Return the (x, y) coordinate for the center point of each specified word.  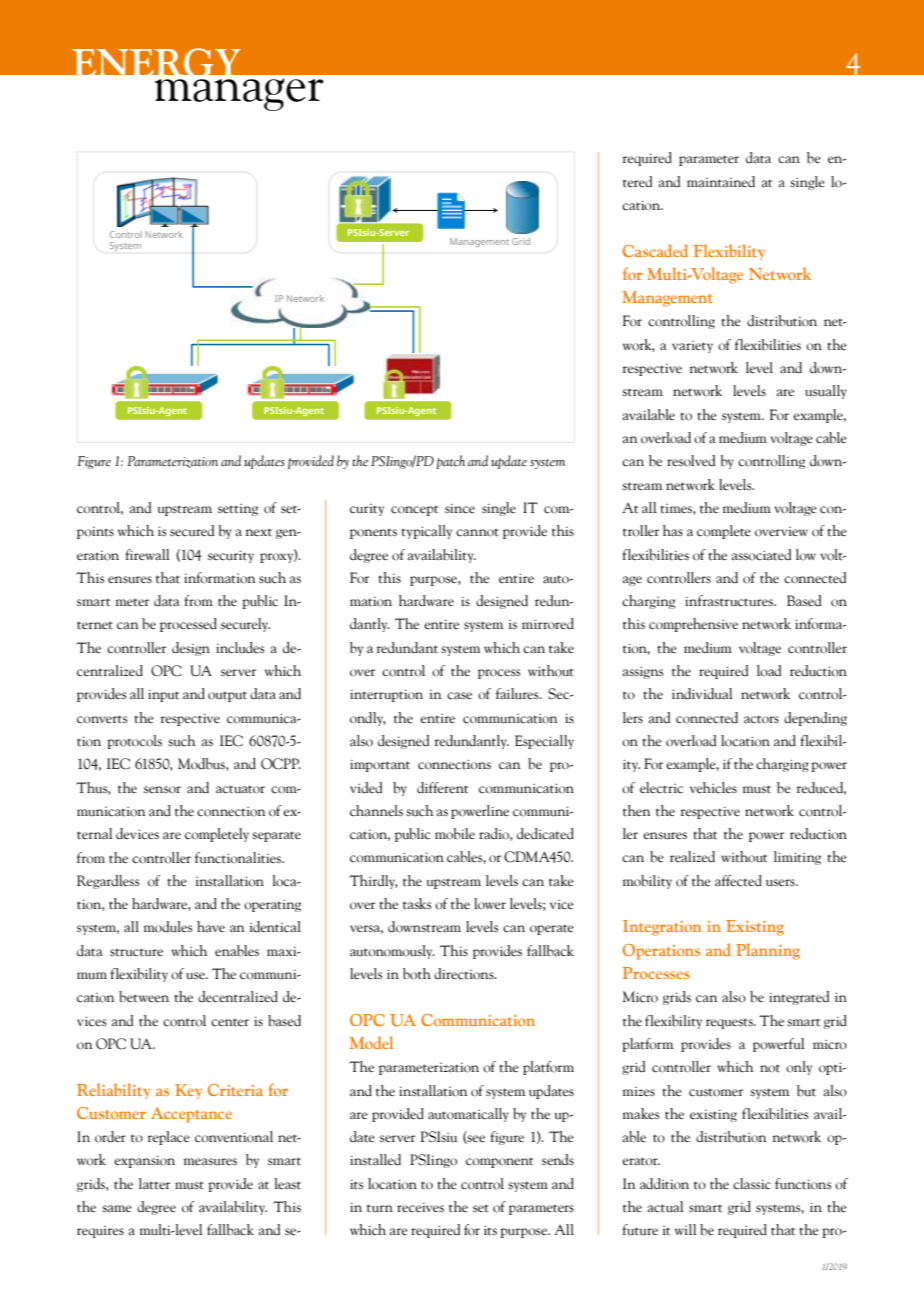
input (163, 695)
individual (702, 694)
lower (490, 904)
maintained (721, 182)
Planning (768, 951)
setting (238, 510)
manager (239, 94)
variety (692, 347)
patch (450, 462)
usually (826, 392)
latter (154, 1184)
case (459, 696)
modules (168, 927)
